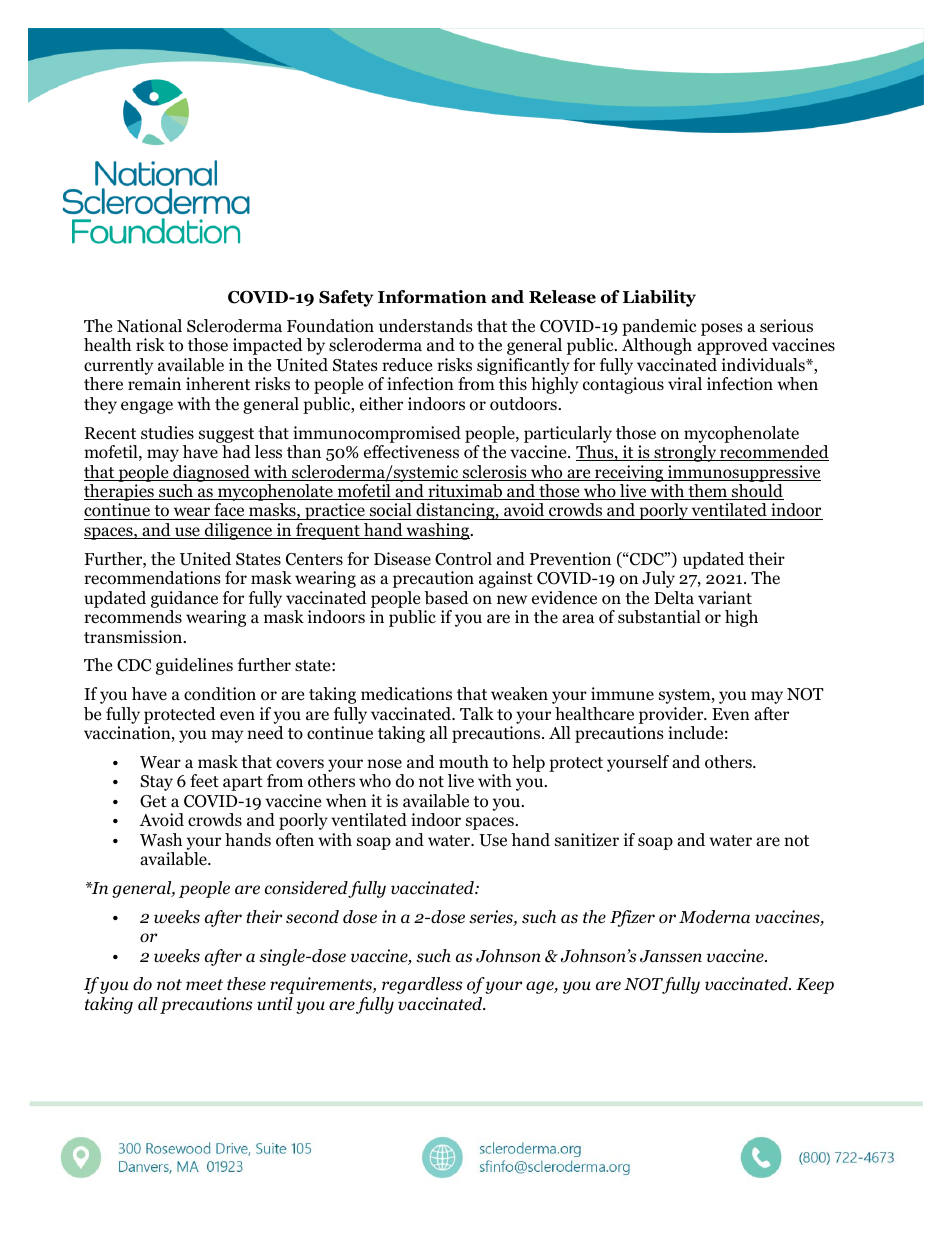  What do you see at coordinates (149, 326) in the screenshot?
I see `National` at bounding box center [149, 326].
